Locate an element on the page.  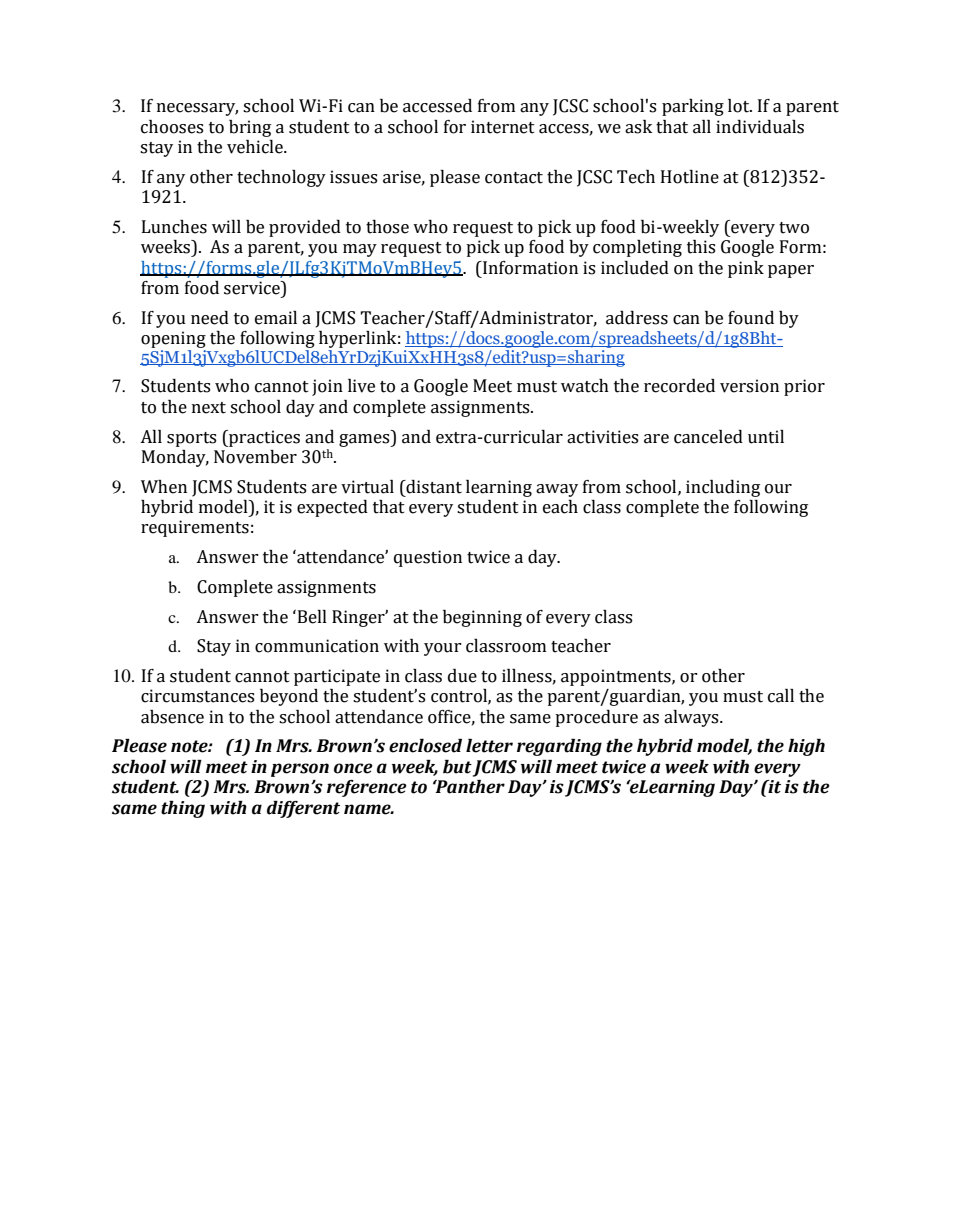
internet is located at coordinates (503, 127).
